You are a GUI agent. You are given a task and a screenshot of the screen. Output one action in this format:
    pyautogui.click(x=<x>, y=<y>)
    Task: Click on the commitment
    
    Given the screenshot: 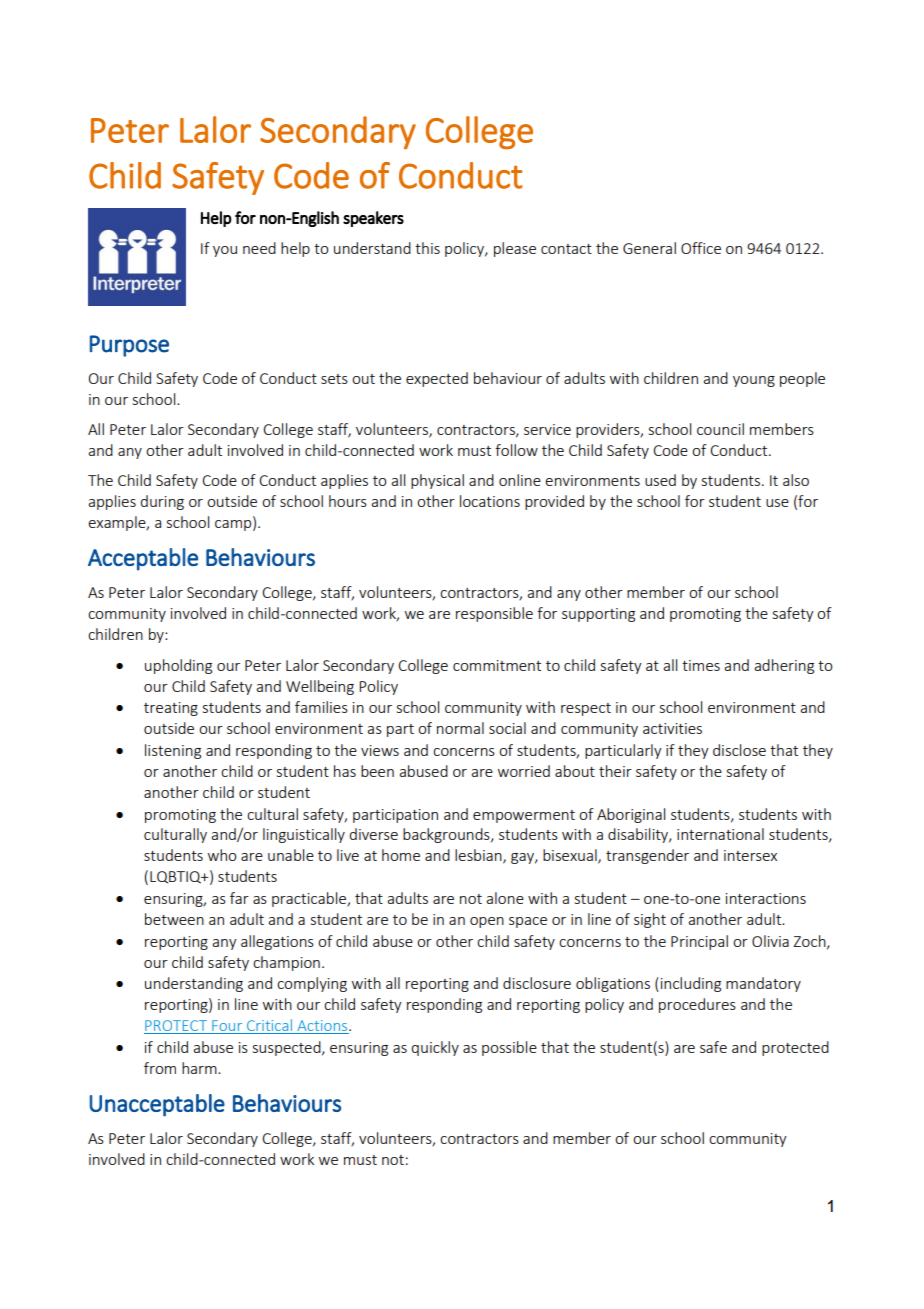 What is the action you would take?
    pyautogui.click(x=497, y=665)
